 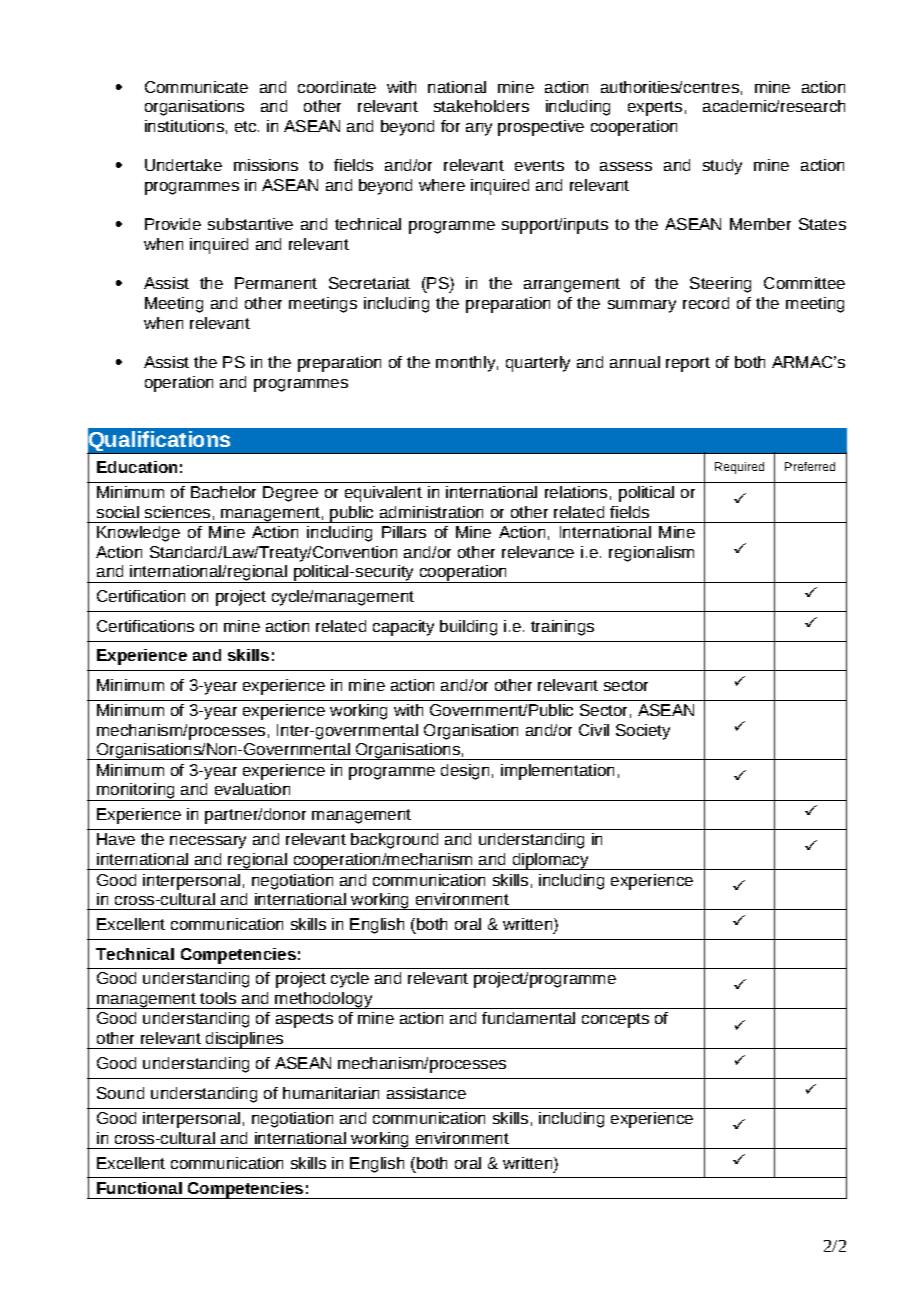 I want to click on disciplines, so click(x=245, y=1040).
